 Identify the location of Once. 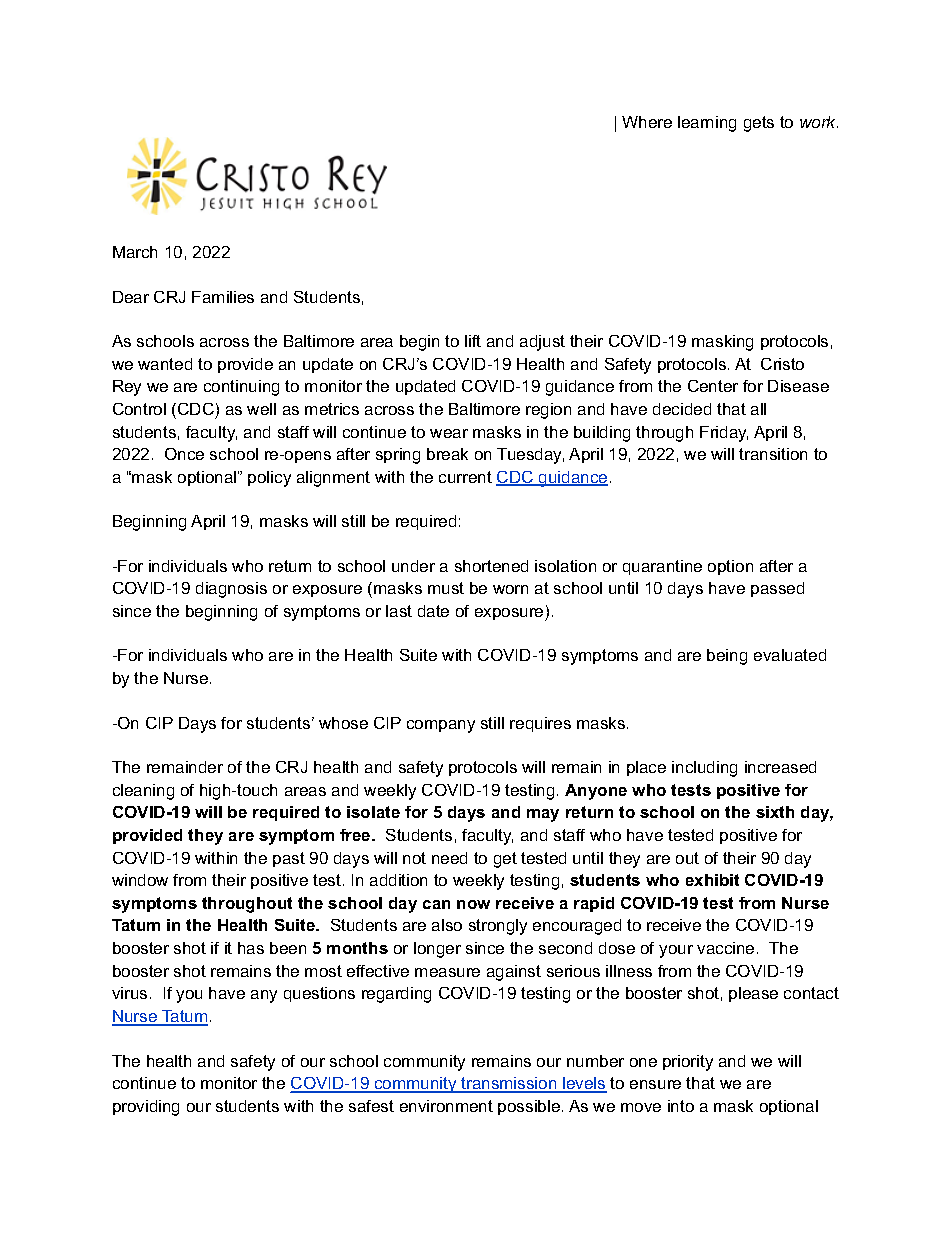
(184, 454).
